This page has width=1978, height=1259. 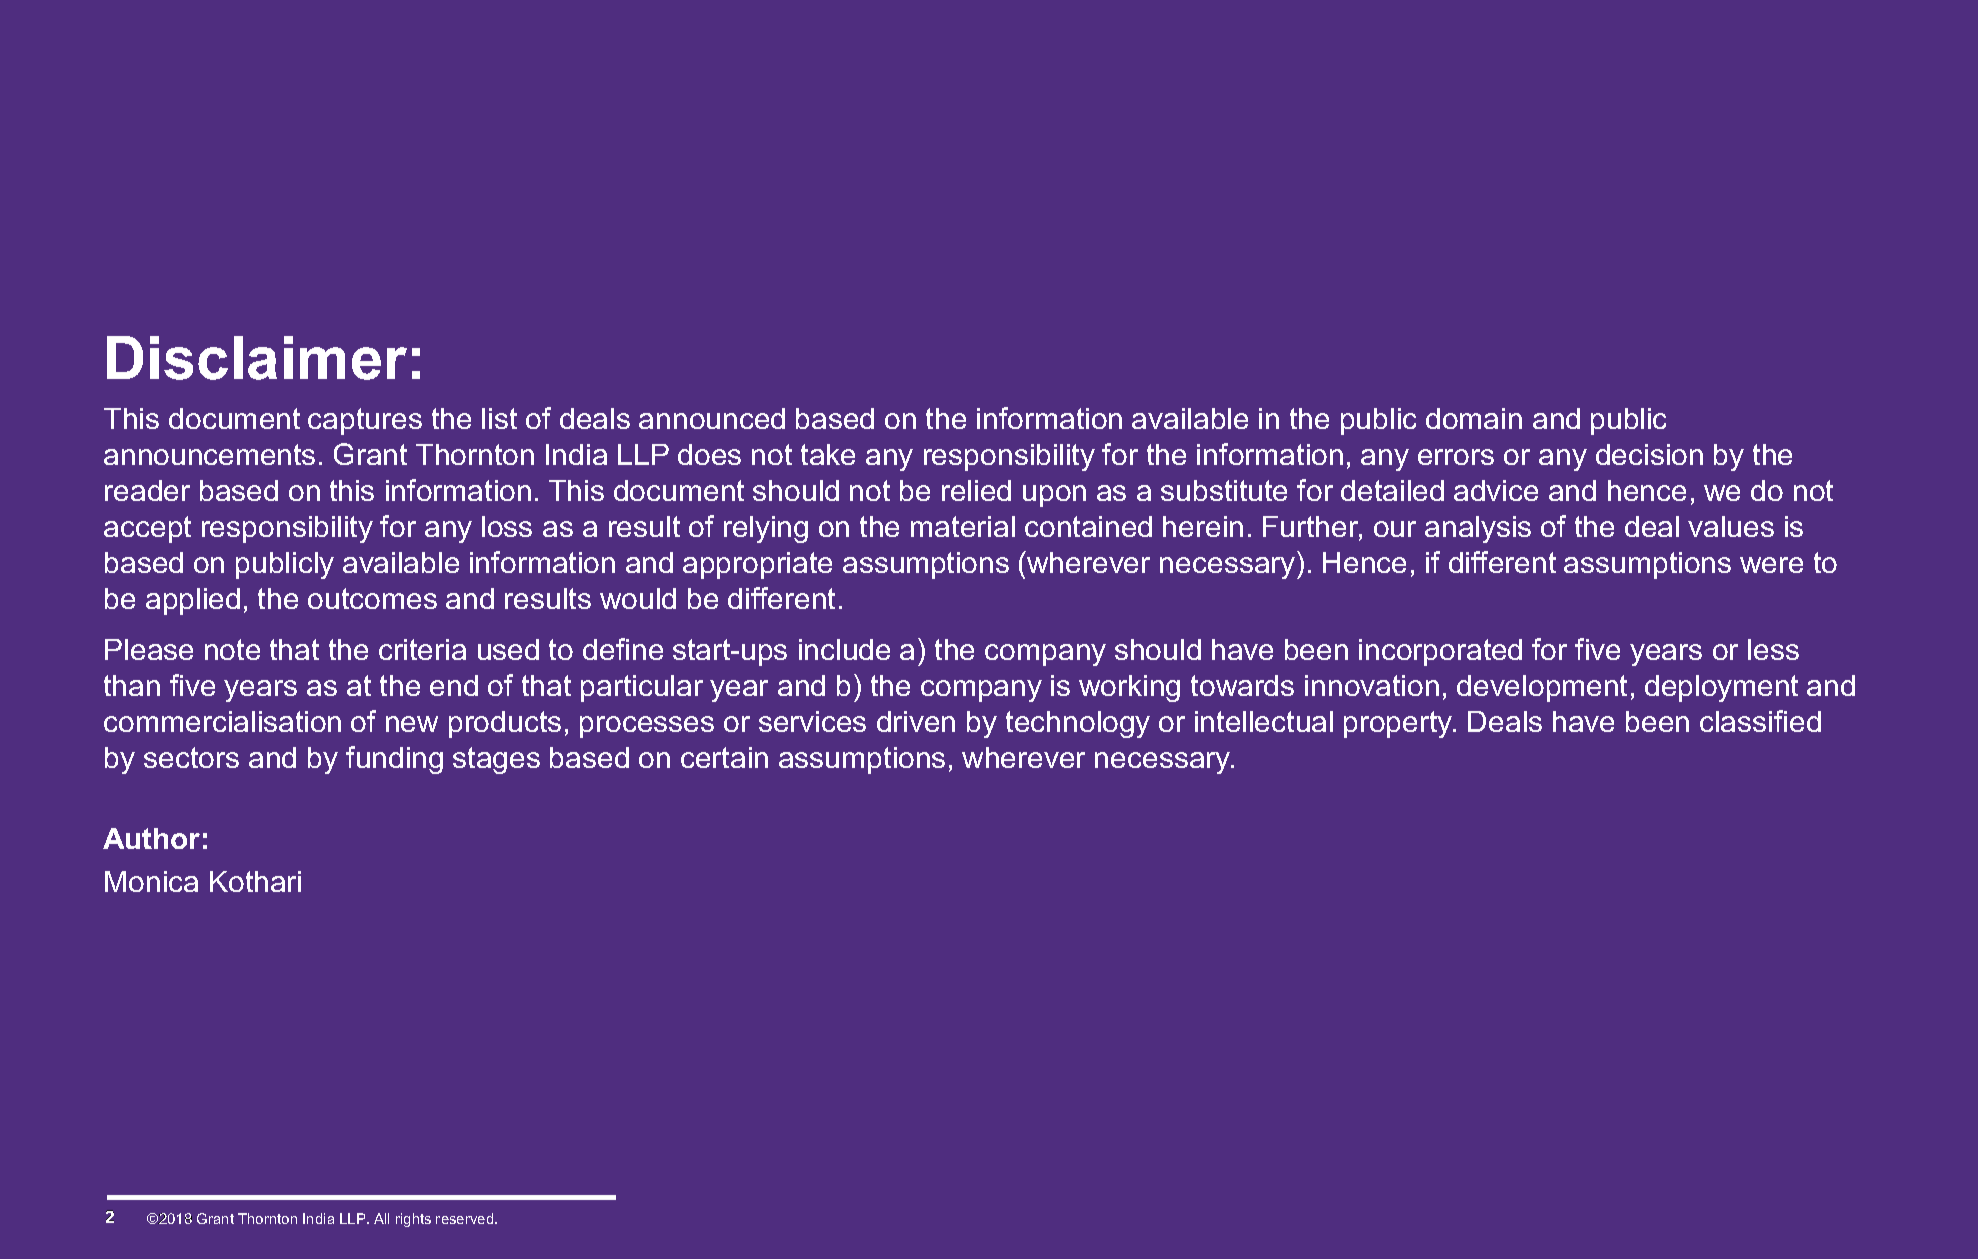 What do you see at coordinates (844, 649) in the page?
I see `include` at bounding box center [844, 649].
